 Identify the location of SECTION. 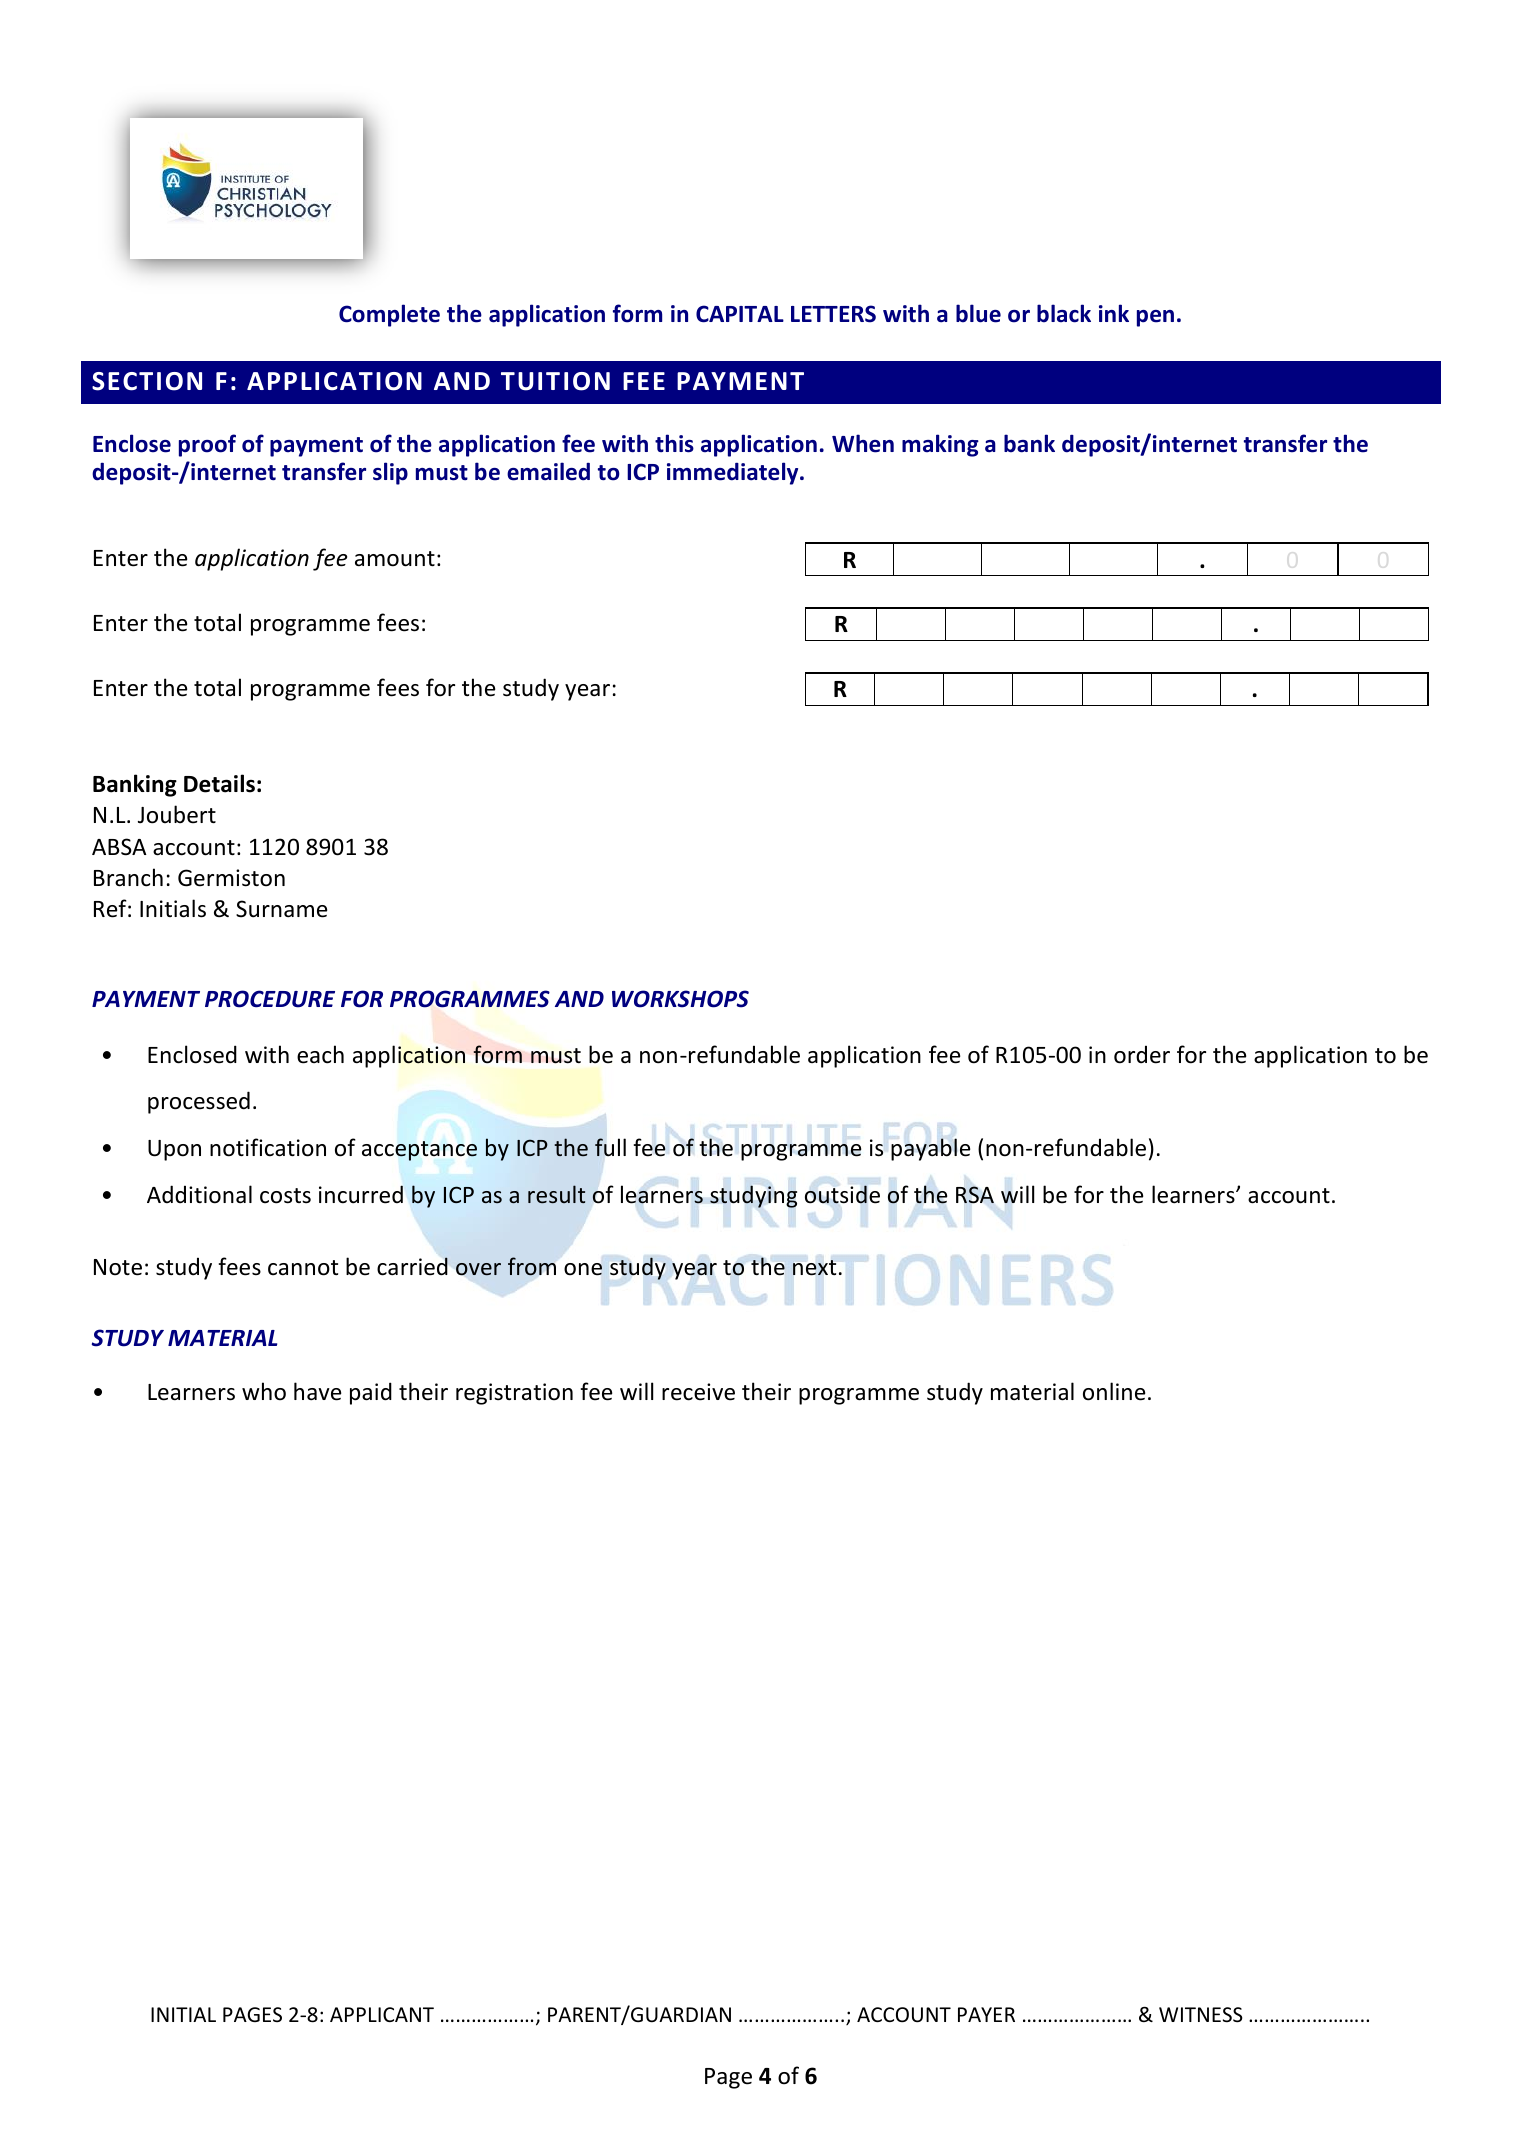
(147, 381).
